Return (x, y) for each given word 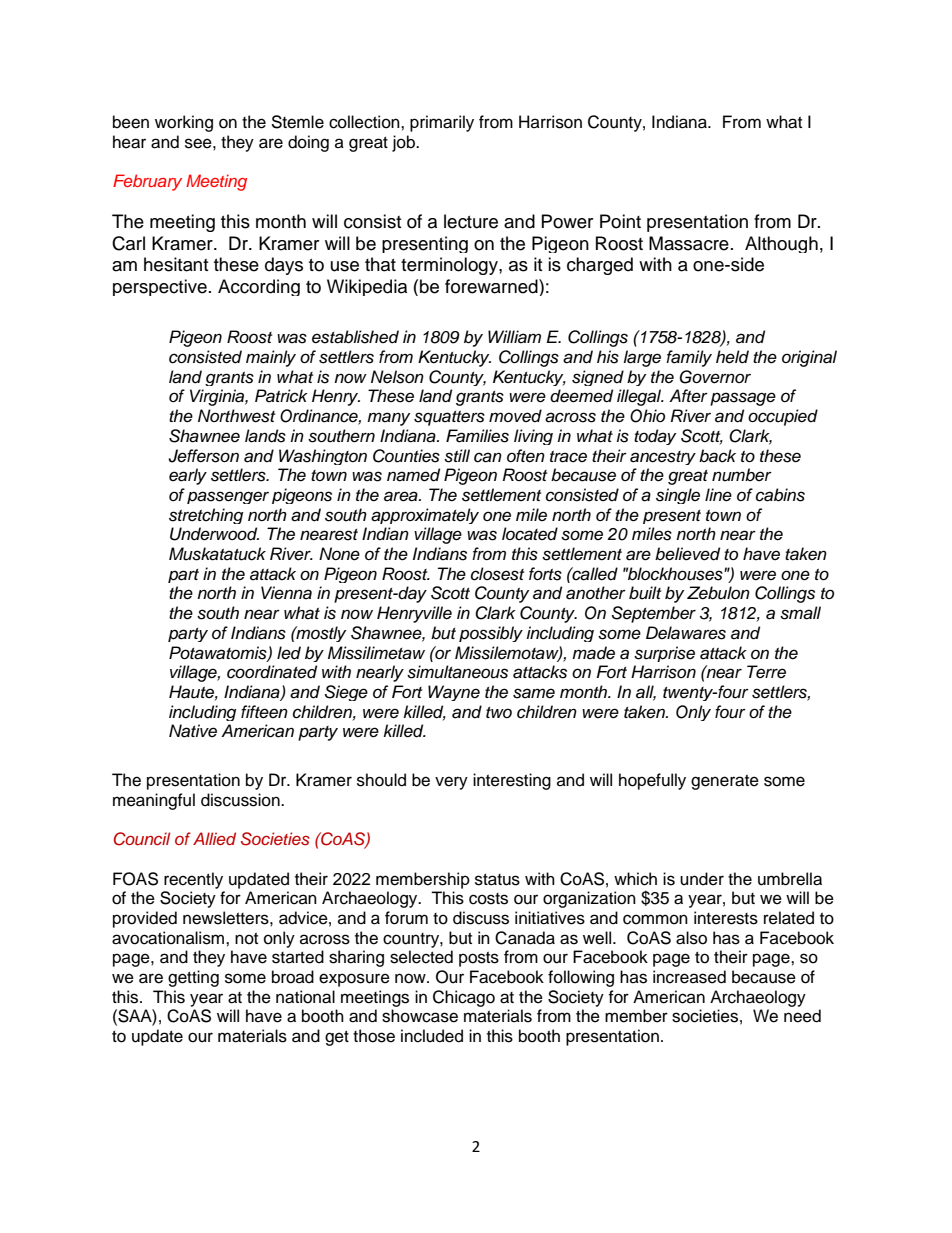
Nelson (397, 377)
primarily (442, 123)
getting (193, 978)
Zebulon (718, 593)
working (184, 123)
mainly (271, 358)
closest (497, 574)
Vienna (286, 593)
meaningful (154, 801)
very (451, 783)
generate (725, 782)
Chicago (464, 998)
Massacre (689, 243)
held (732, 357)
